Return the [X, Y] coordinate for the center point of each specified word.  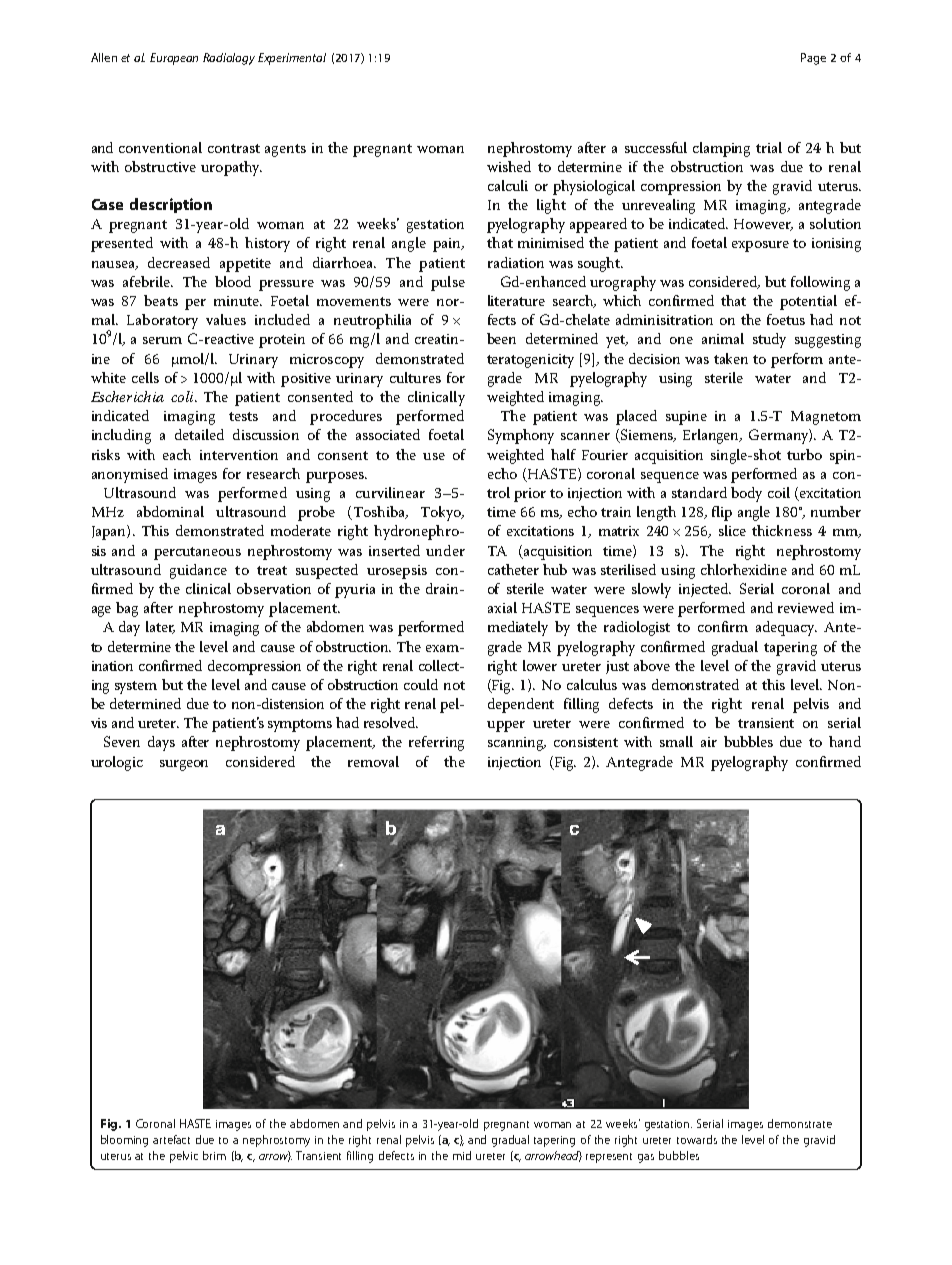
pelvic [184, 1157]
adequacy [786, 628]
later [160, 627]
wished [509, 166]
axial [502, 607]
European [174, 59]
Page [813, 59]
